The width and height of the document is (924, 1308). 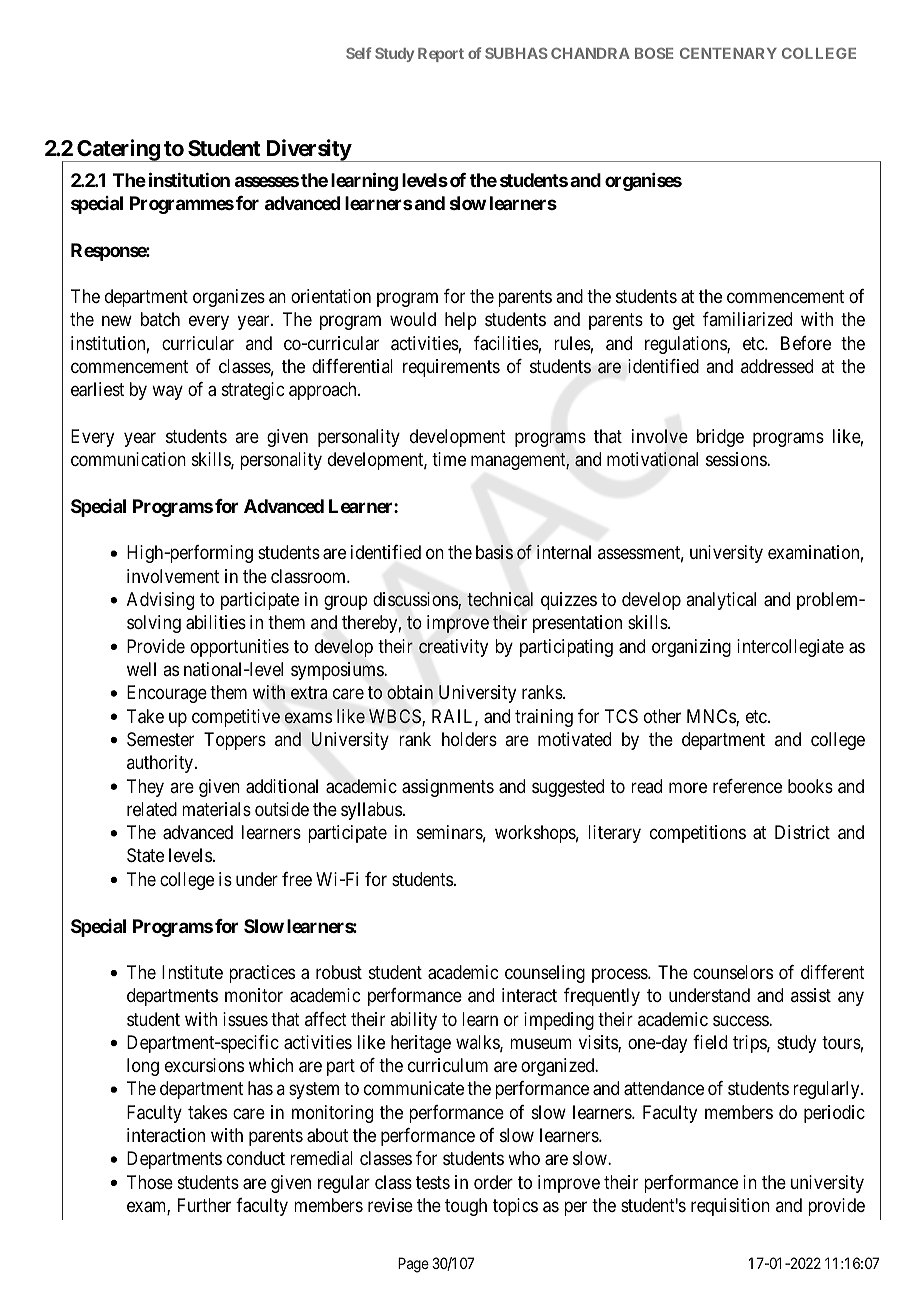 What do you see at coordinates (128, 459) in the document?
I see `communication` at bounding box center [128, 459].
